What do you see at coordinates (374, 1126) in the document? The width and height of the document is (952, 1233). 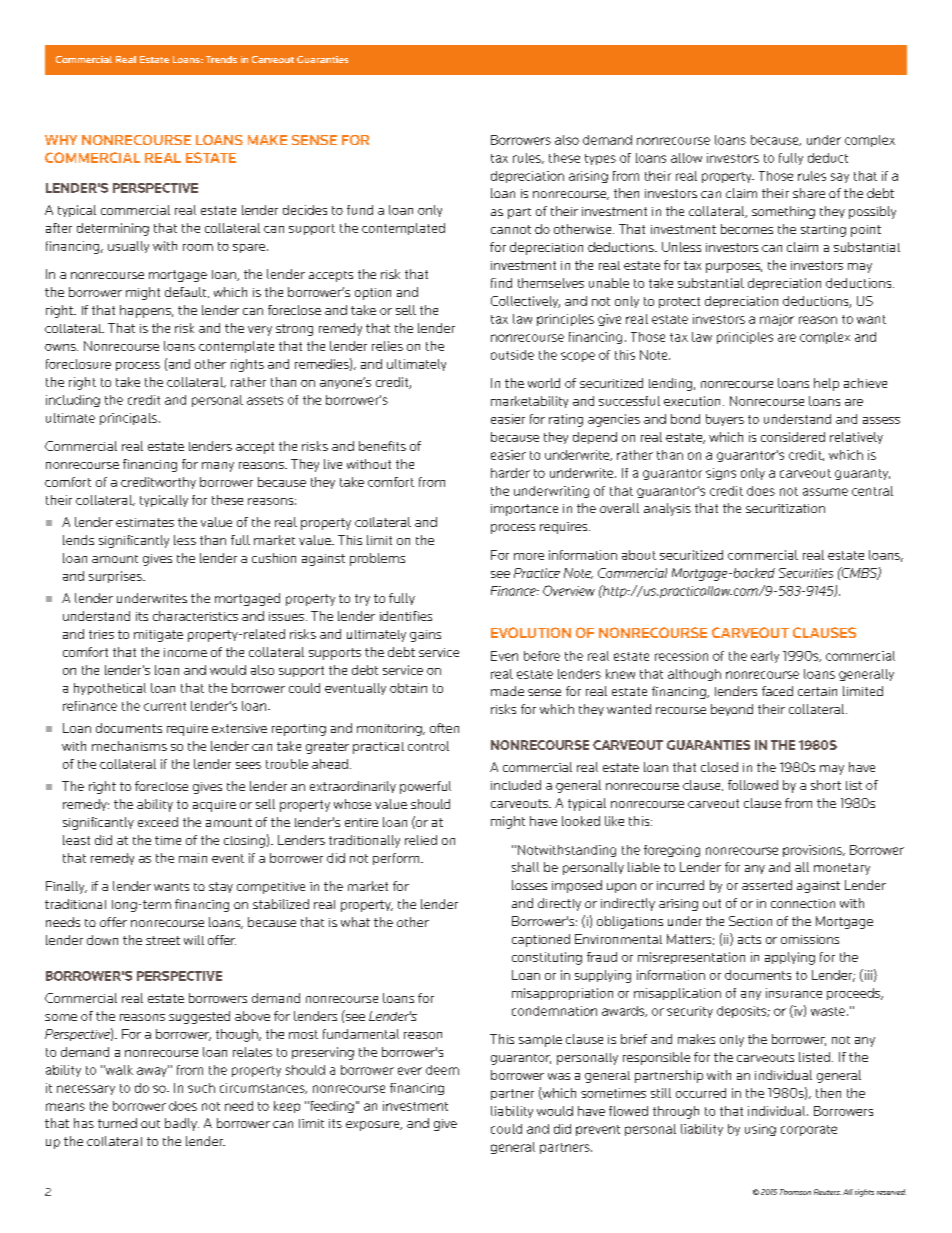 I see `exposure` at bounding box center [374, 1126].
